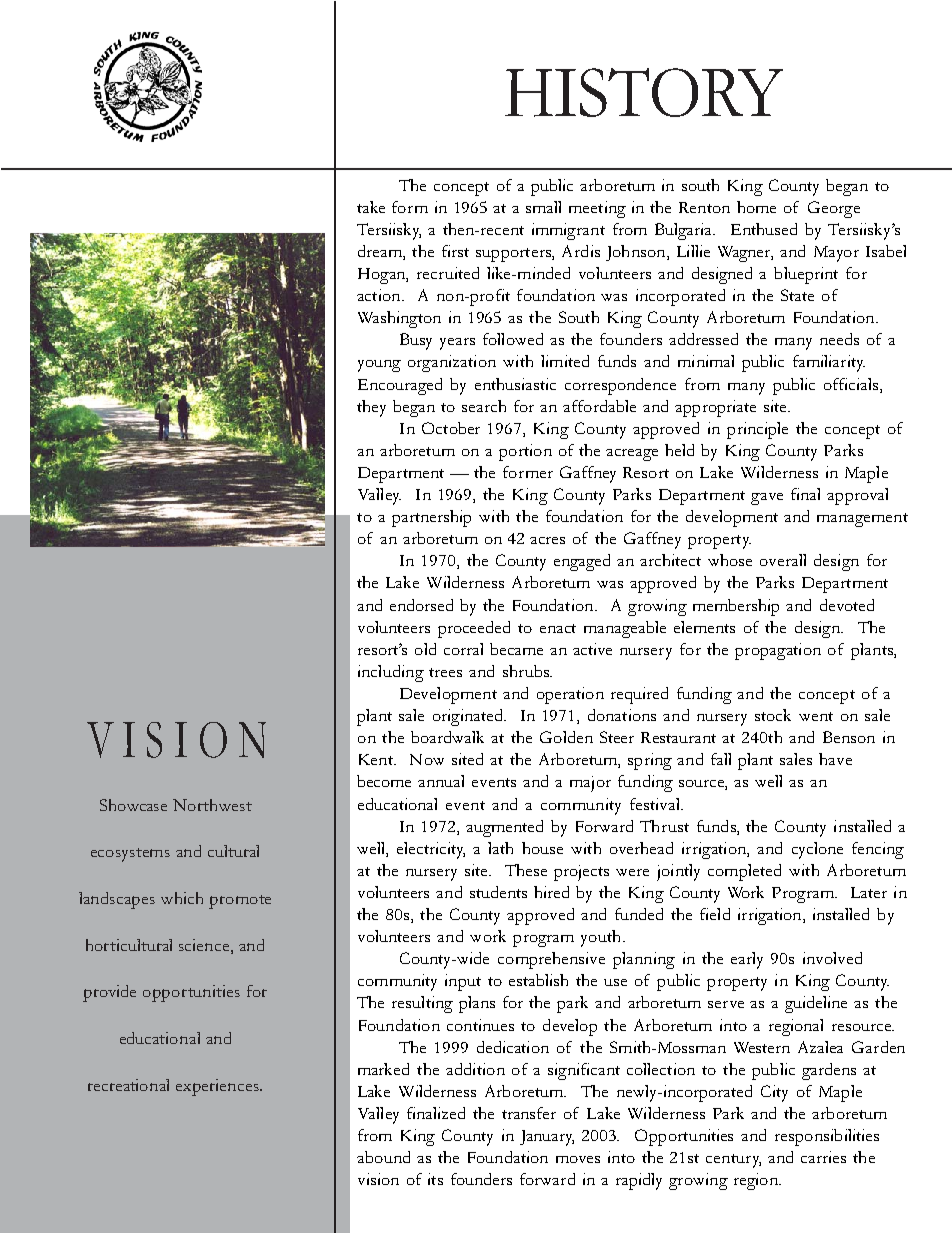 The height and width of the screenshot is (1233, 952). I want to click on carries, so click(823, 1157).
